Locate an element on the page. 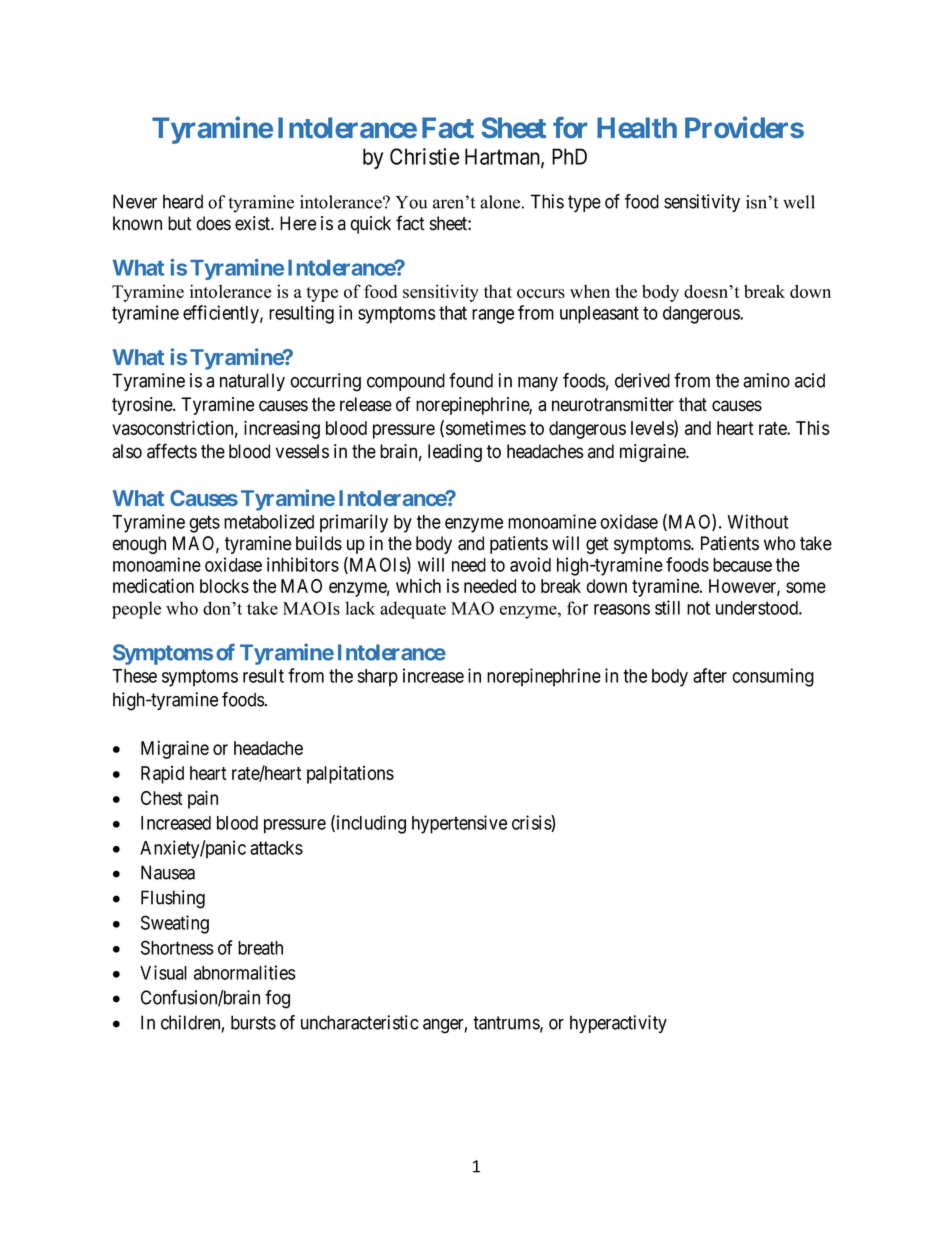 Image resolution: width=952 pixels, height=1233 pixels. heard is located at coordinates (183, 201).
